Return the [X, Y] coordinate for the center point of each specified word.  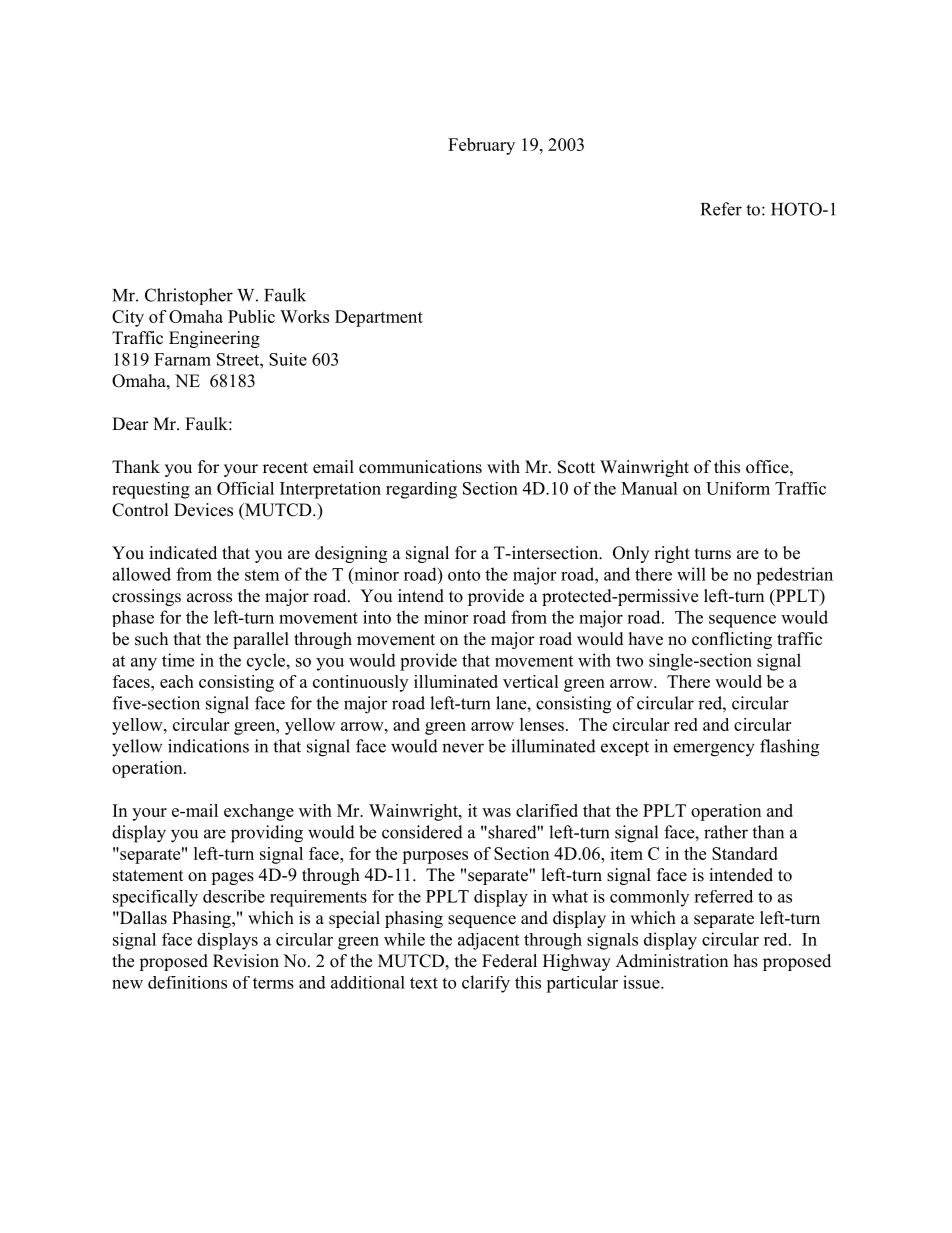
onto [464, 575]
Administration [672, 961]
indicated [183, 553]
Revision [246, 961]
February [481, 146]
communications [420, 467]
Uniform [738, 488]
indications [208, 746]
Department [379, 318]
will [691, 574]
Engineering [214, 339]
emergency [714, 750]
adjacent [488, 941]
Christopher [189, 296]
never [463, 748]
